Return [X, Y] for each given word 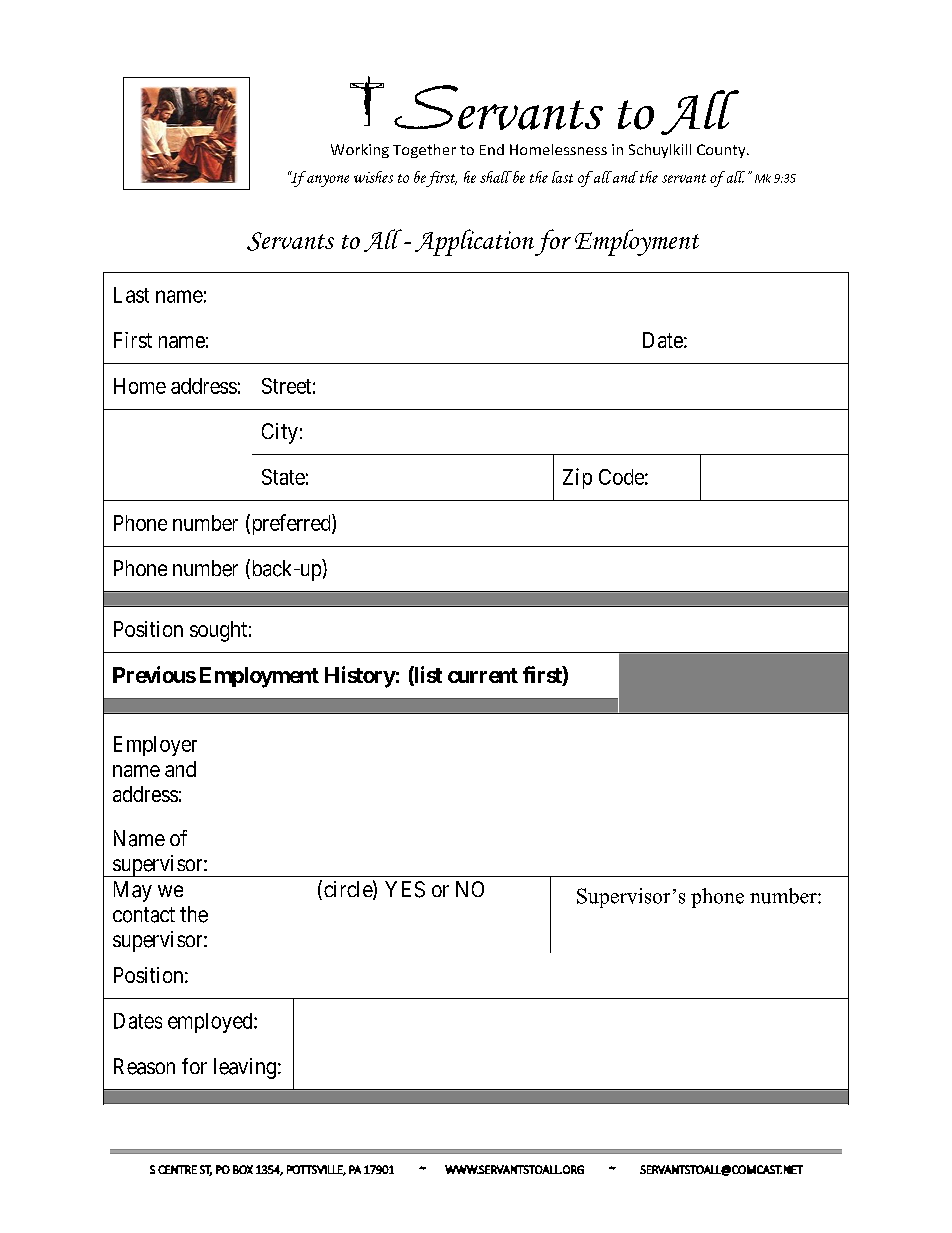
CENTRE [177, 1169]
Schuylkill [660, 151]
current [483, 675]
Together [424, 151]
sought [218, 631]
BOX [243, 1169]
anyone [328, 181]
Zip [577, 478]
